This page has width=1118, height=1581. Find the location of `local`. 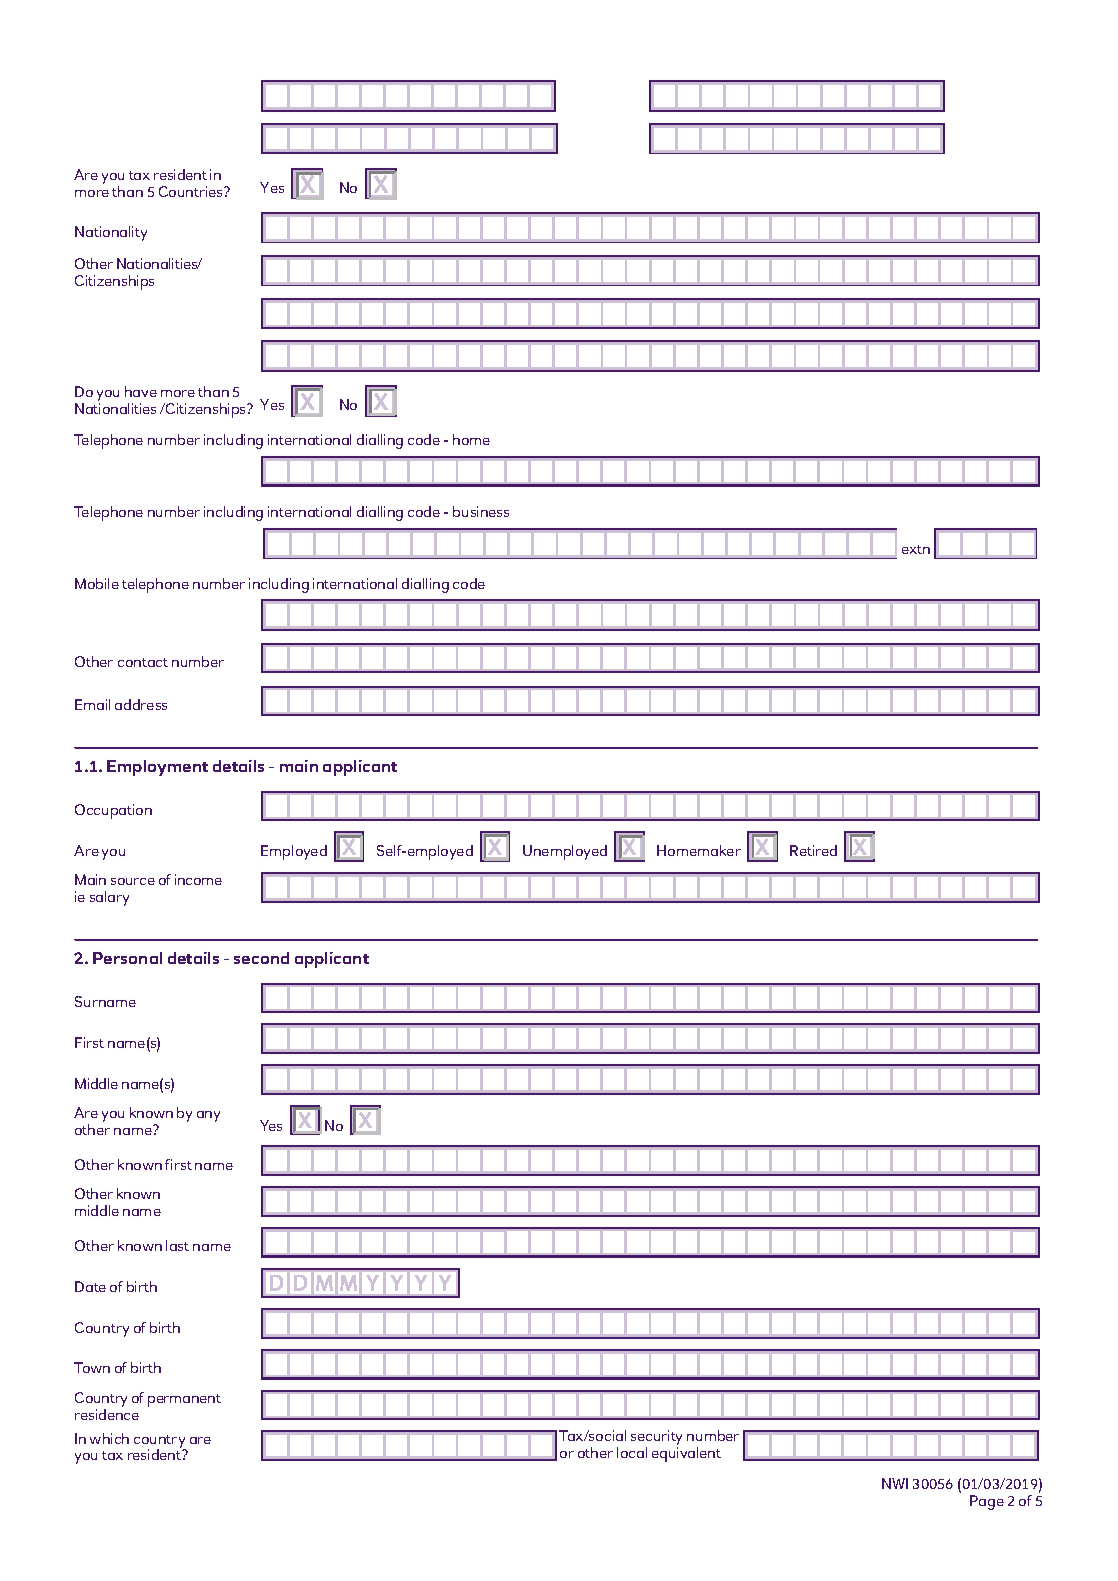

local is located at coordinates (632, 1452).
